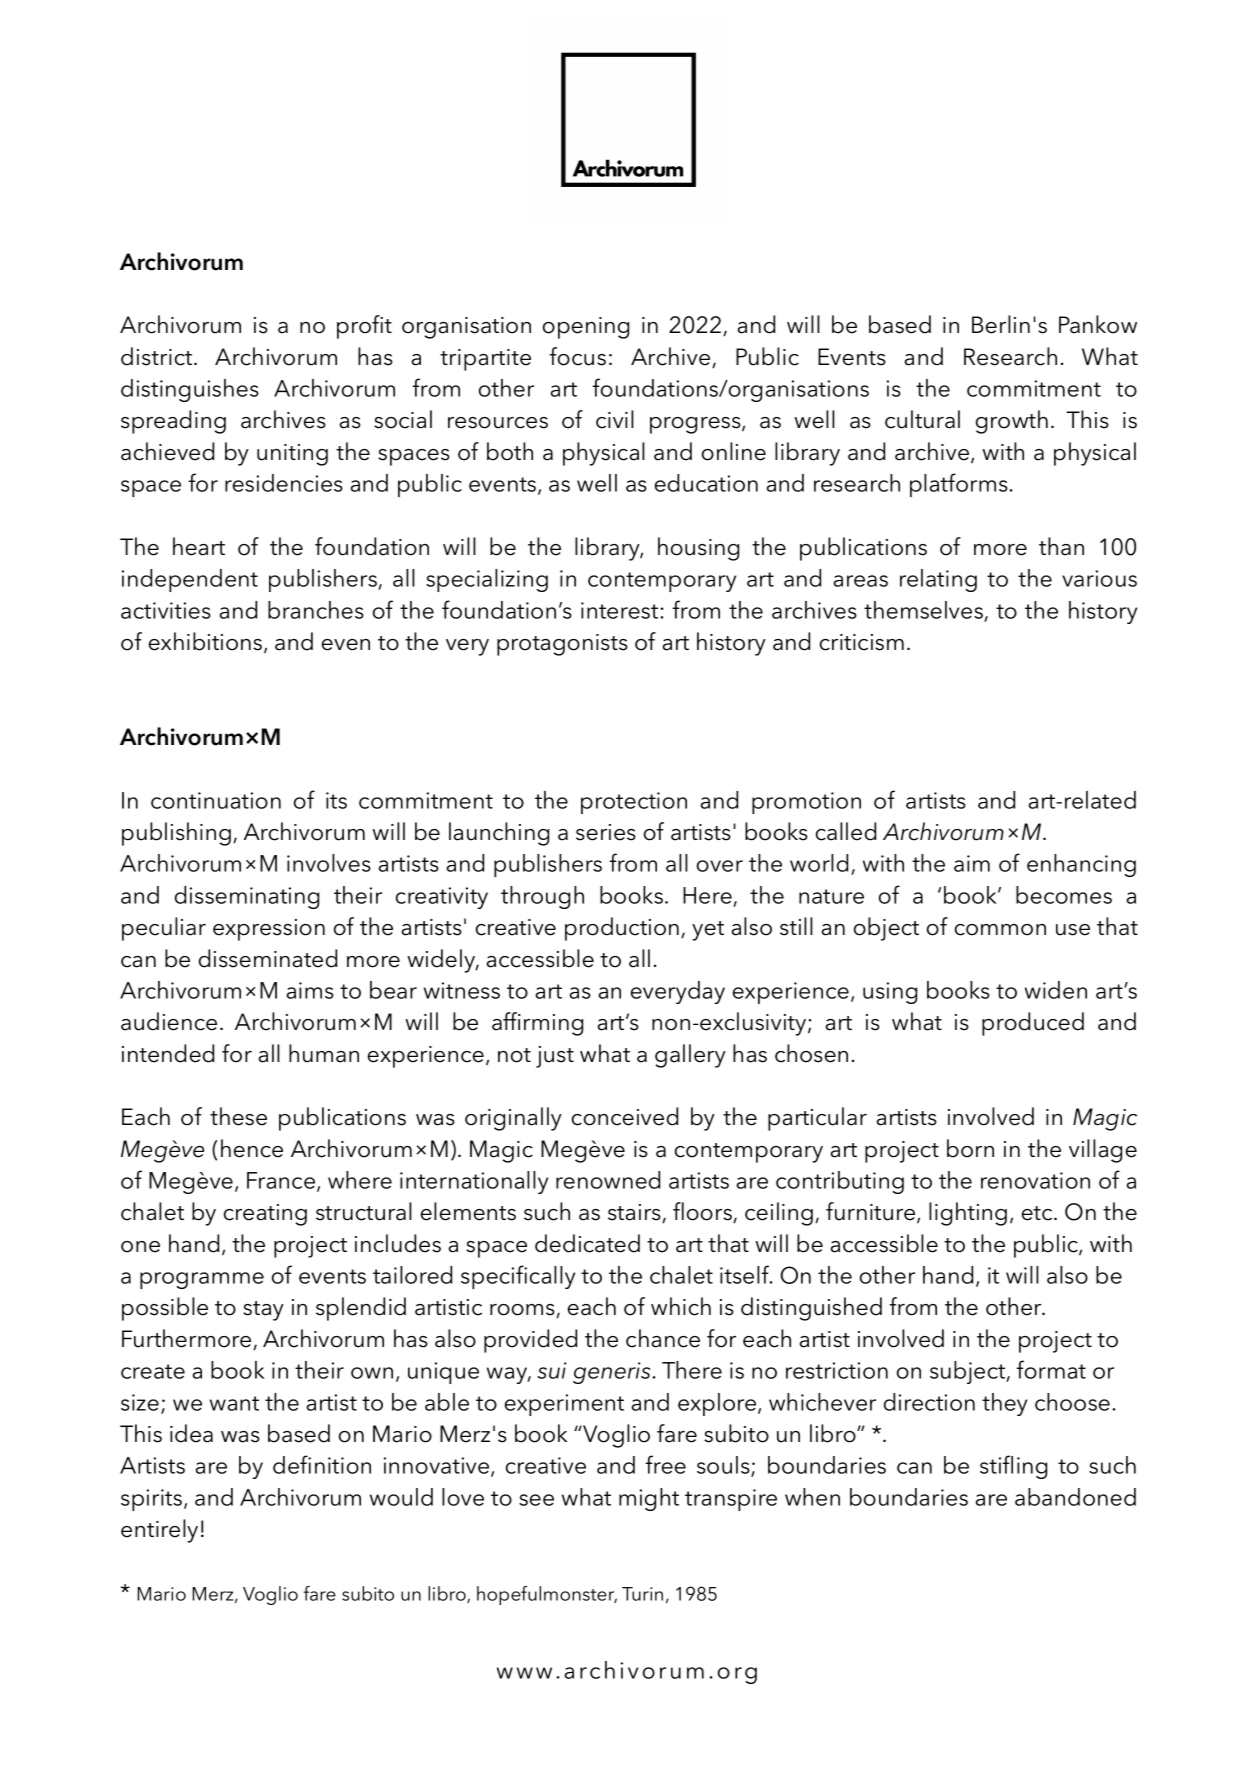 This screenshot has height=1778, width=1257. Describe the element at coordinates (316, 610) in the screenshot. I see `branches` at that location.
